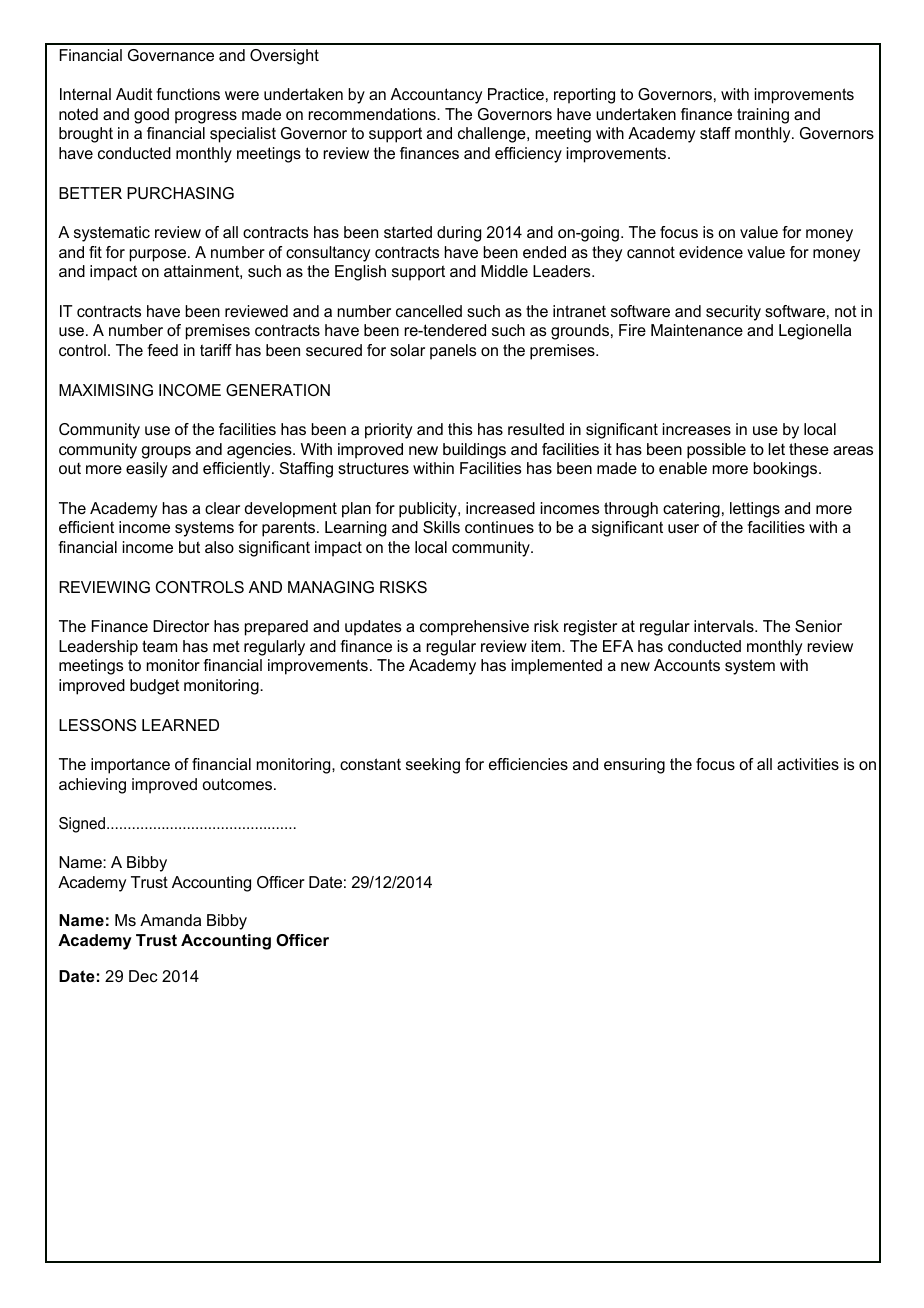  I want to click on team, so click(159, 646).
